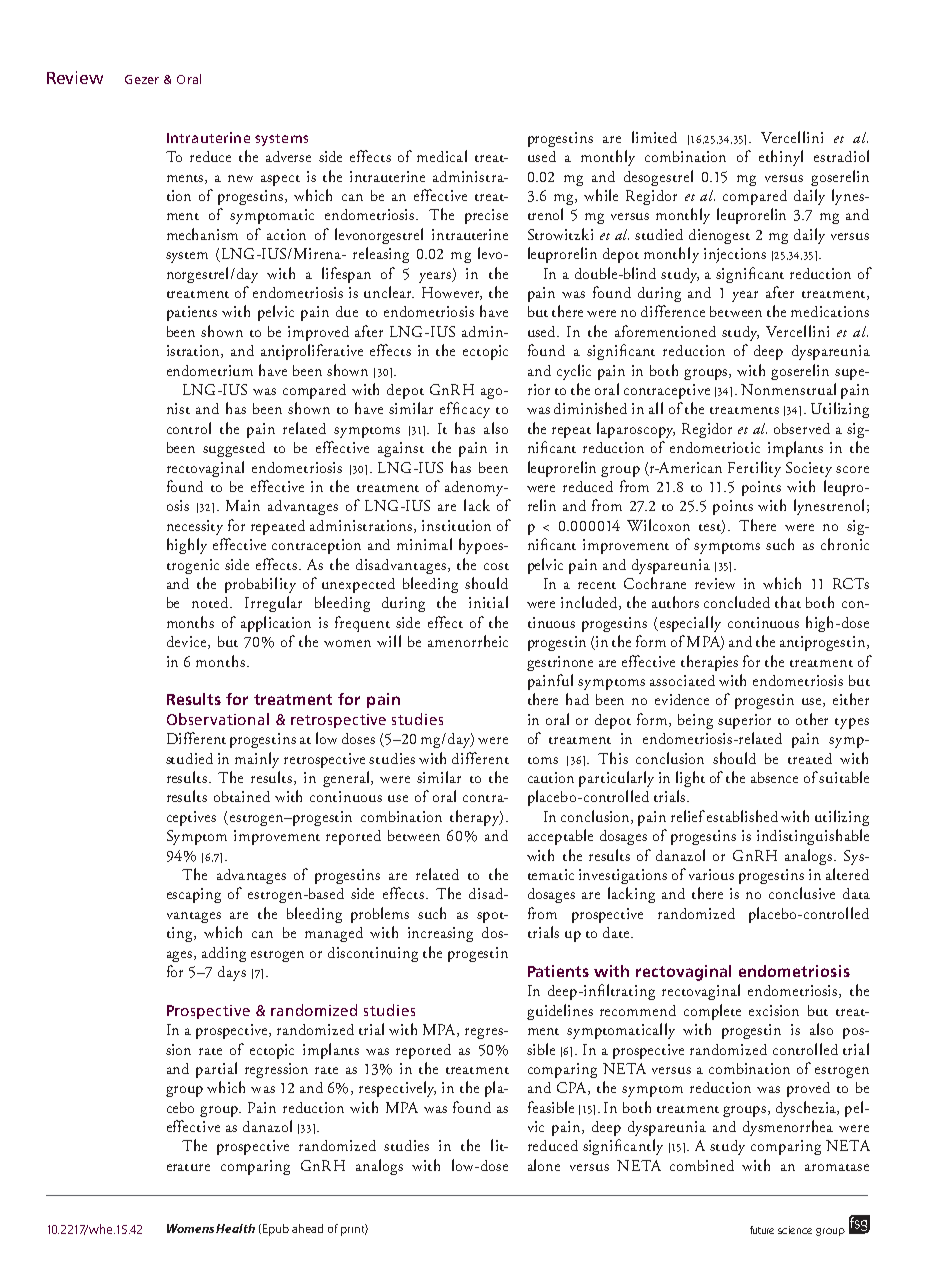 The width and height of the document is (952, 1283). I want to click on precise, so click(486, 216).
